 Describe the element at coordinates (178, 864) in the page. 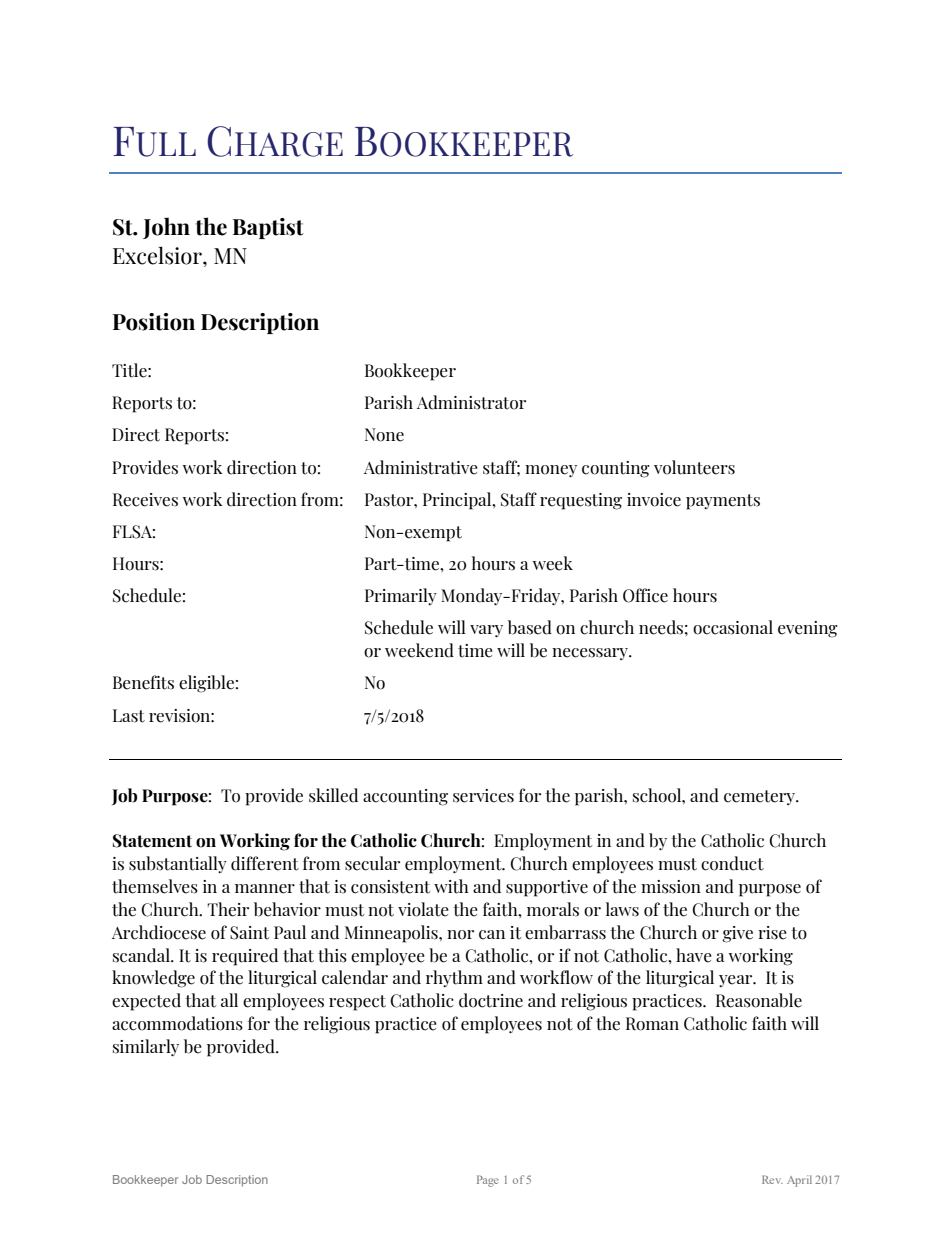

I see `substantially` at that location.
